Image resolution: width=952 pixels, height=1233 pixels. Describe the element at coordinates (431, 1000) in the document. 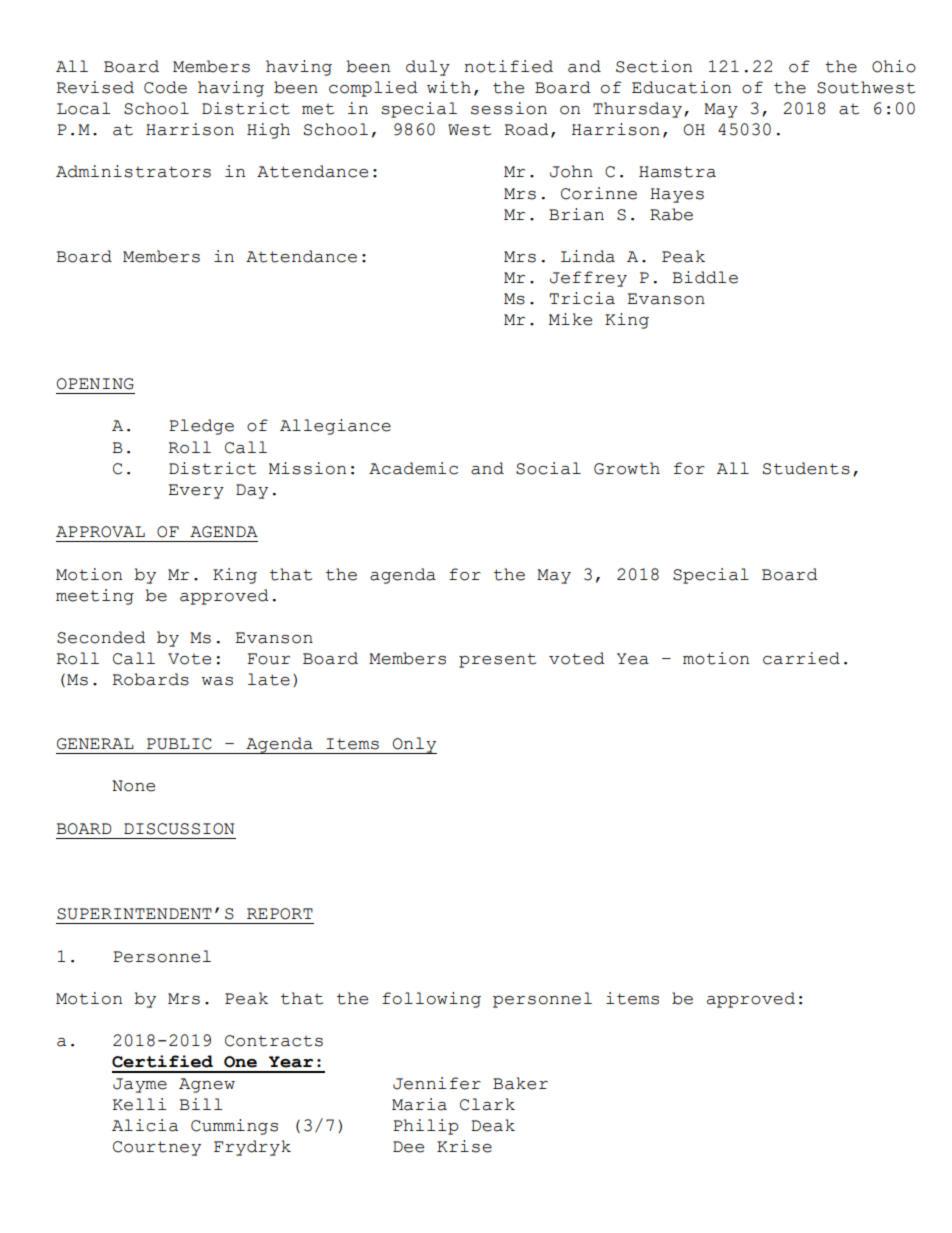

I see `following` at that location.
